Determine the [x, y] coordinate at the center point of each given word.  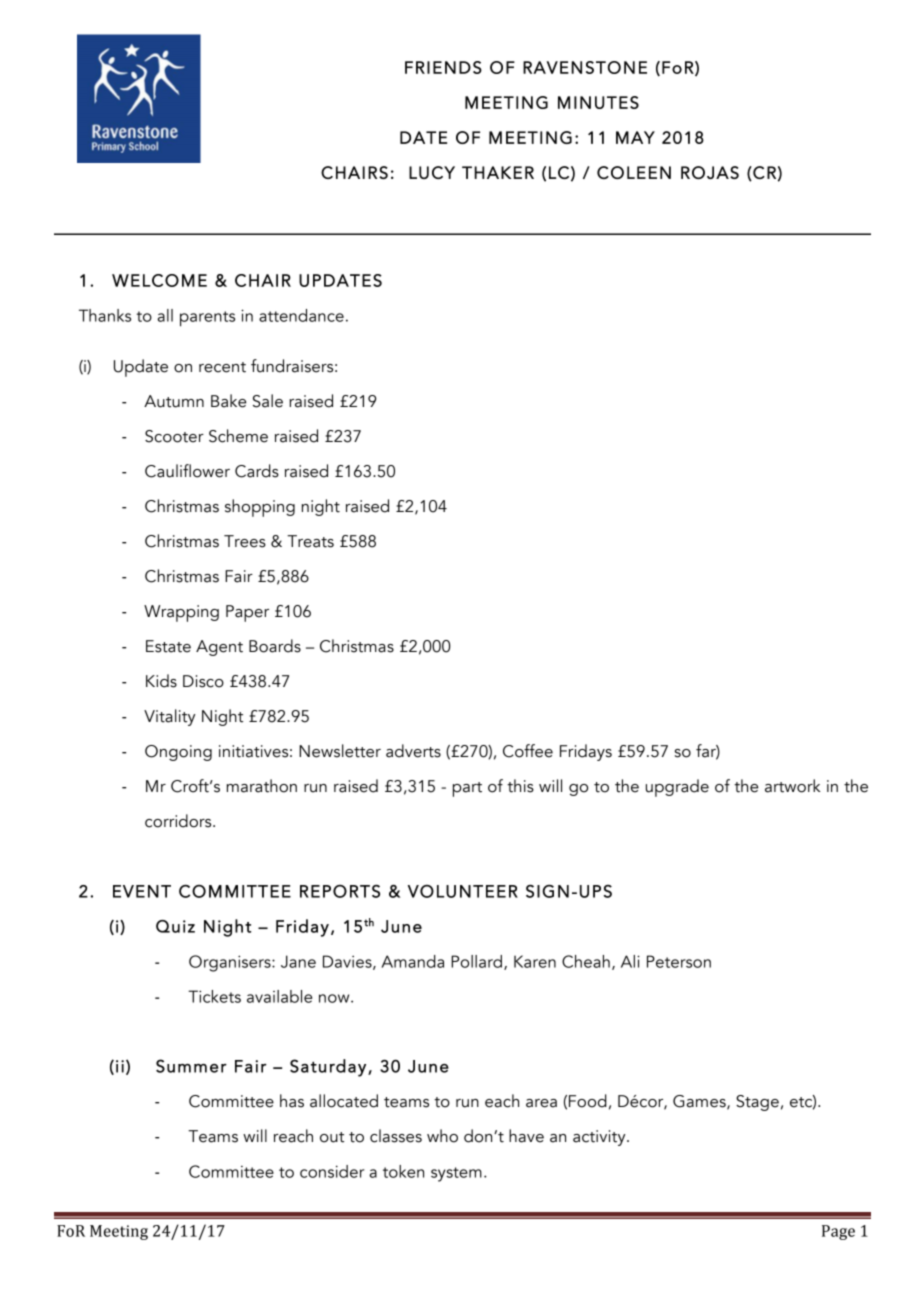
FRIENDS [443, 67]
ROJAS [710, 172]
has [292, 1101]
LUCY [432, 172]
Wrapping [181, 613]
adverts [413, 751]
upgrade [677, 788]
